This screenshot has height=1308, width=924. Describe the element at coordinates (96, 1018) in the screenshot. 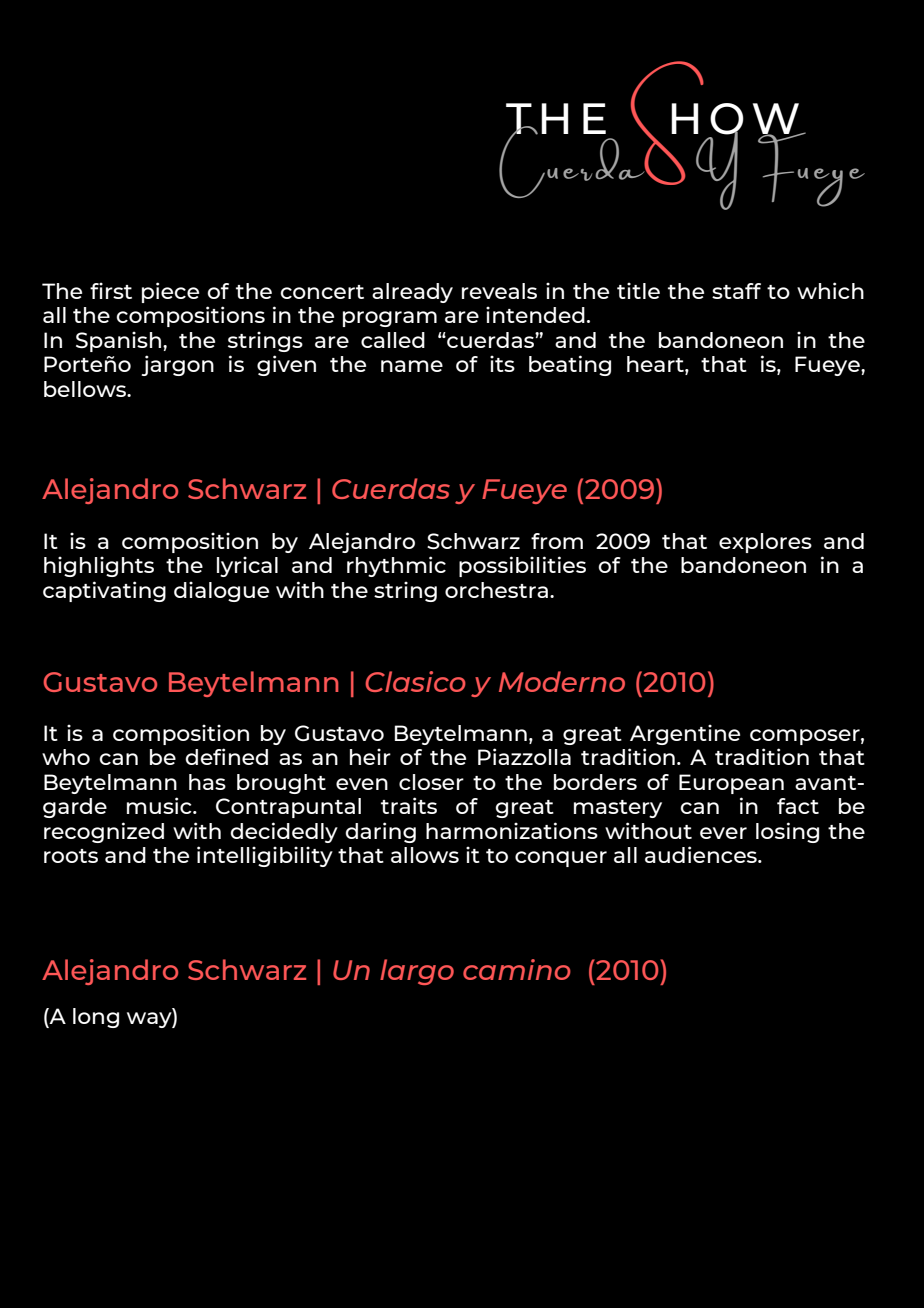

I see `long` at that location.
